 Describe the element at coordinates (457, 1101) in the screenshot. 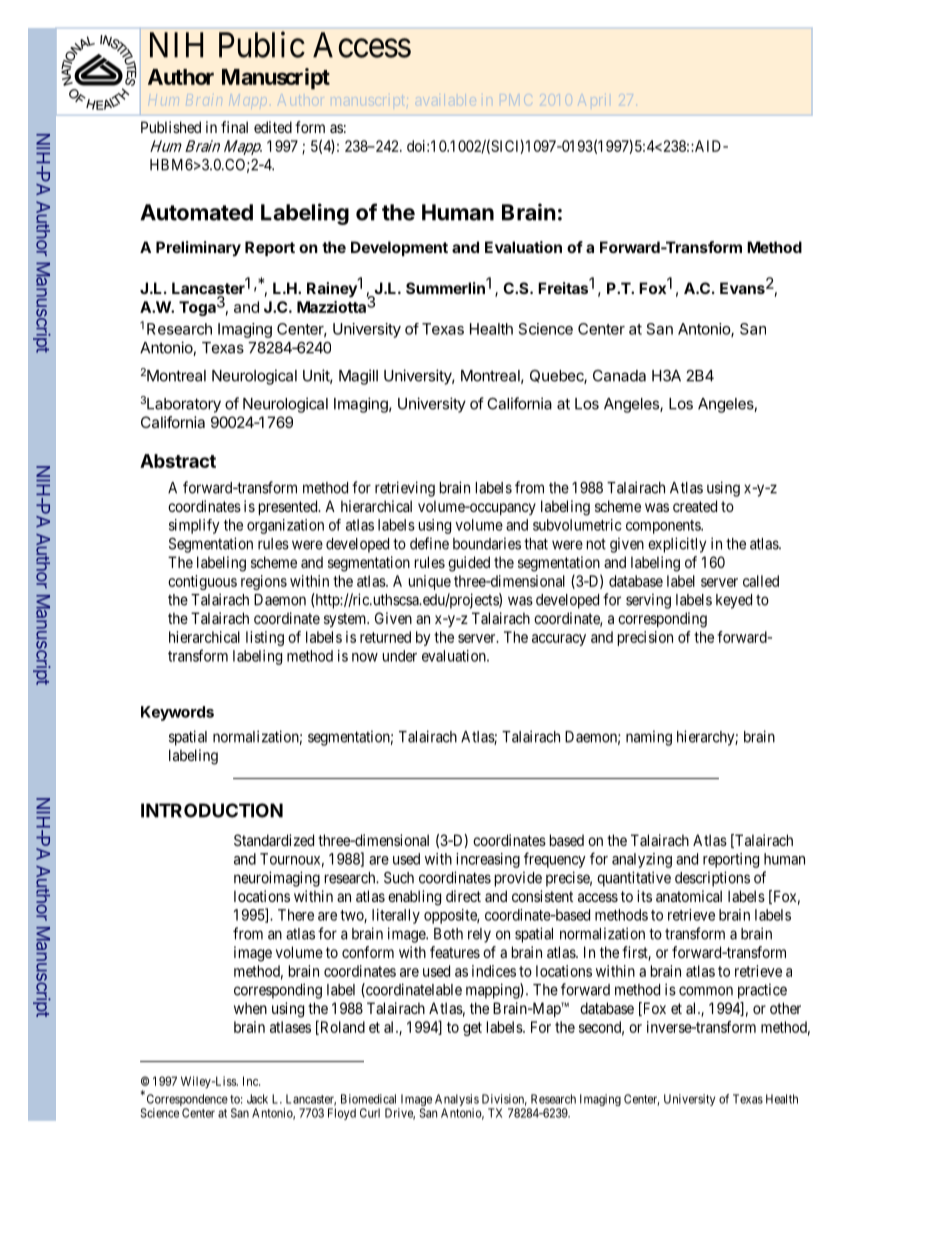

I see `Analysis` at that location.
